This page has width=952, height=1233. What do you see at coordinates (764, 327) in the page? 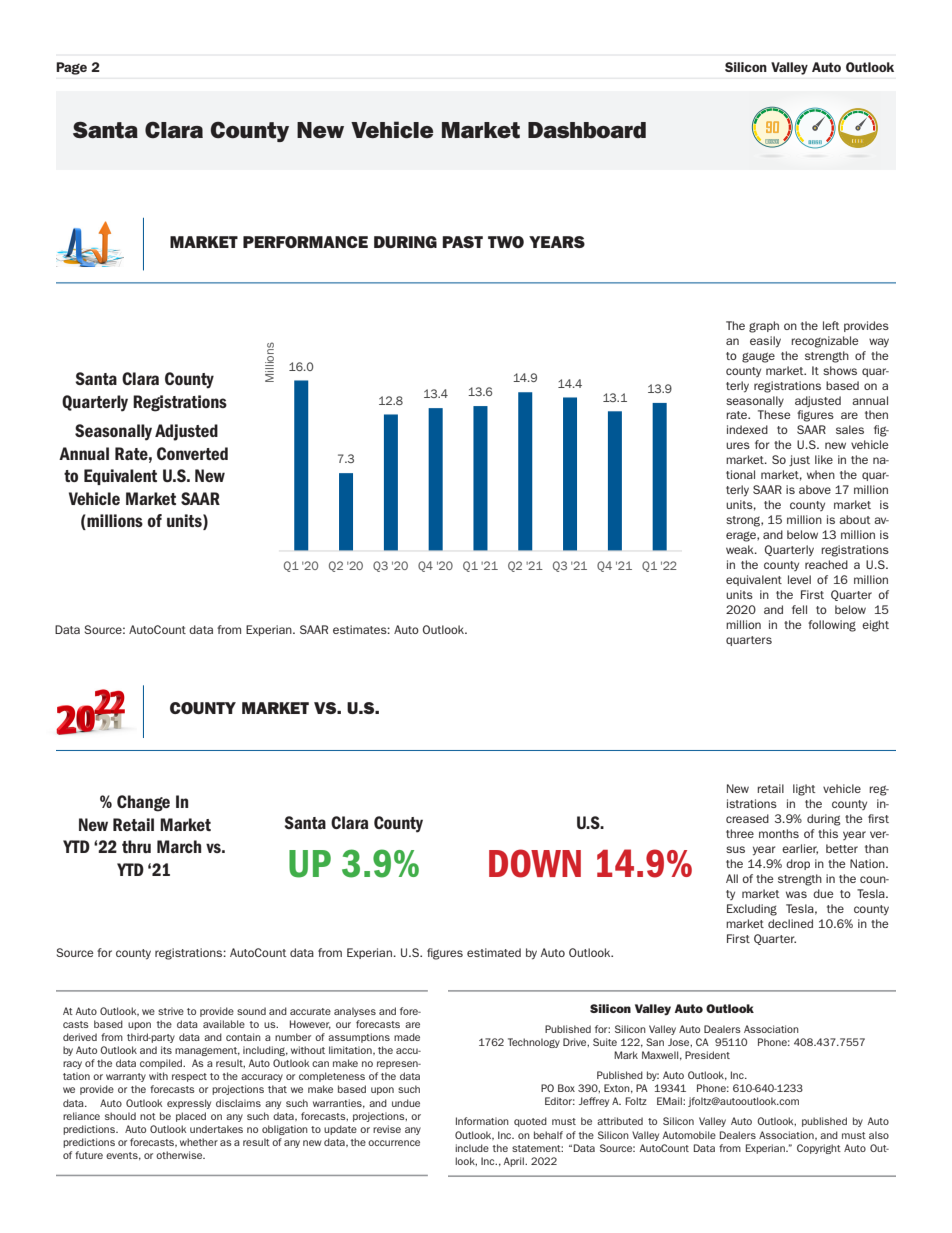
I see `graph` at bounding box center [764, 327].
